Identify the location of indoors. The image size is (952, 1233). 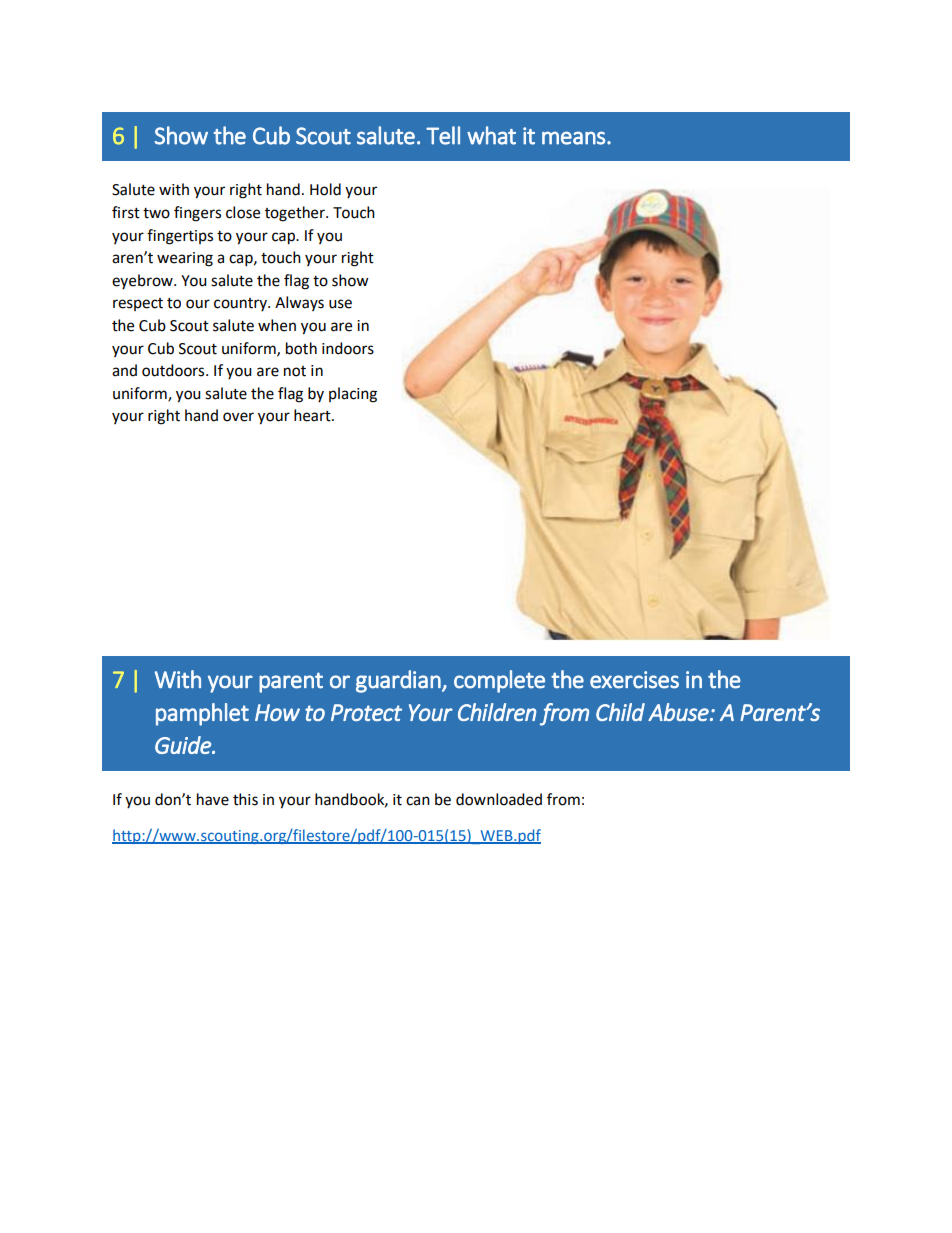
(348, 348).
